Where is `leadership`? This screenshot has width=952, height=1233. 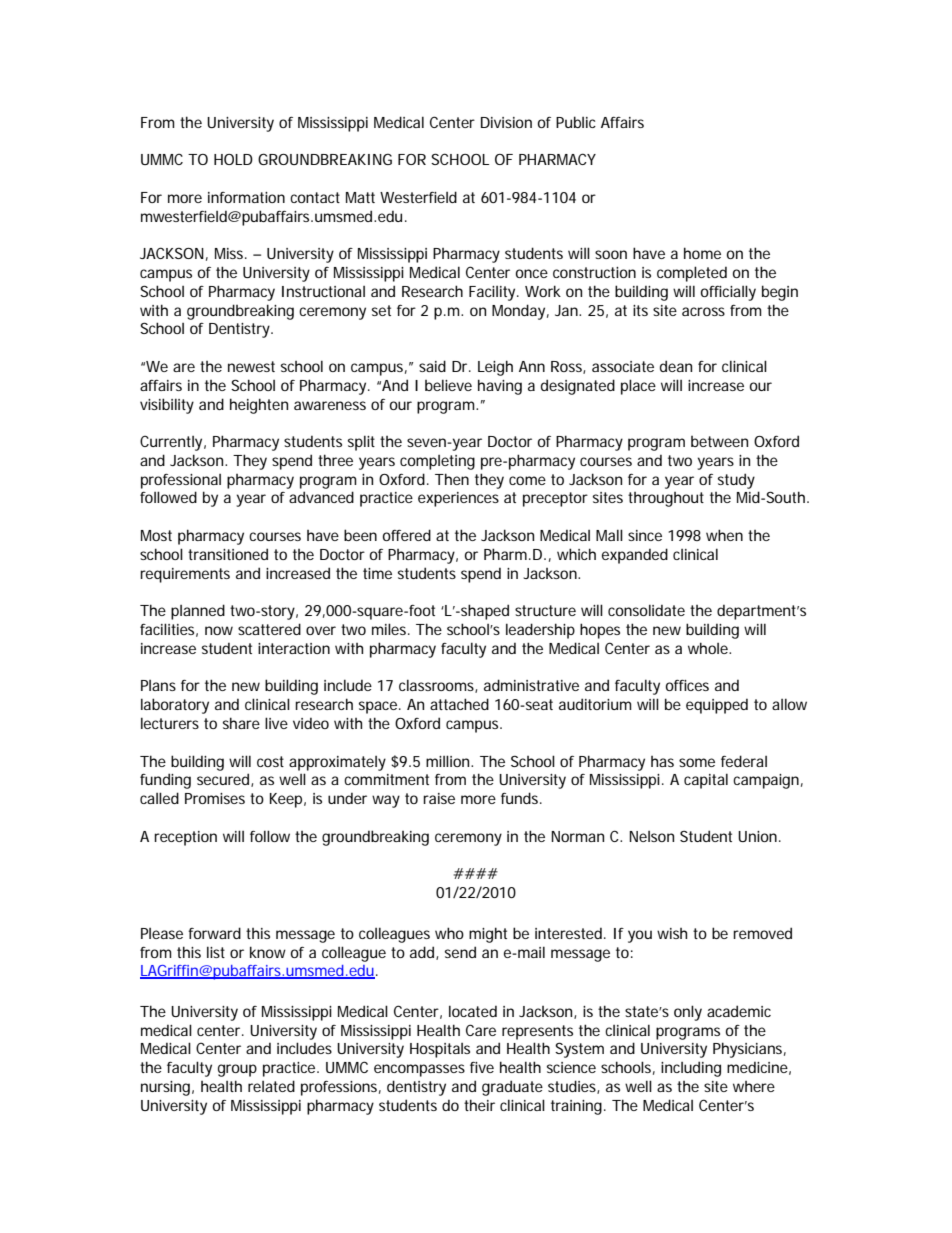
leadership is located at coordinates (540, 631).
